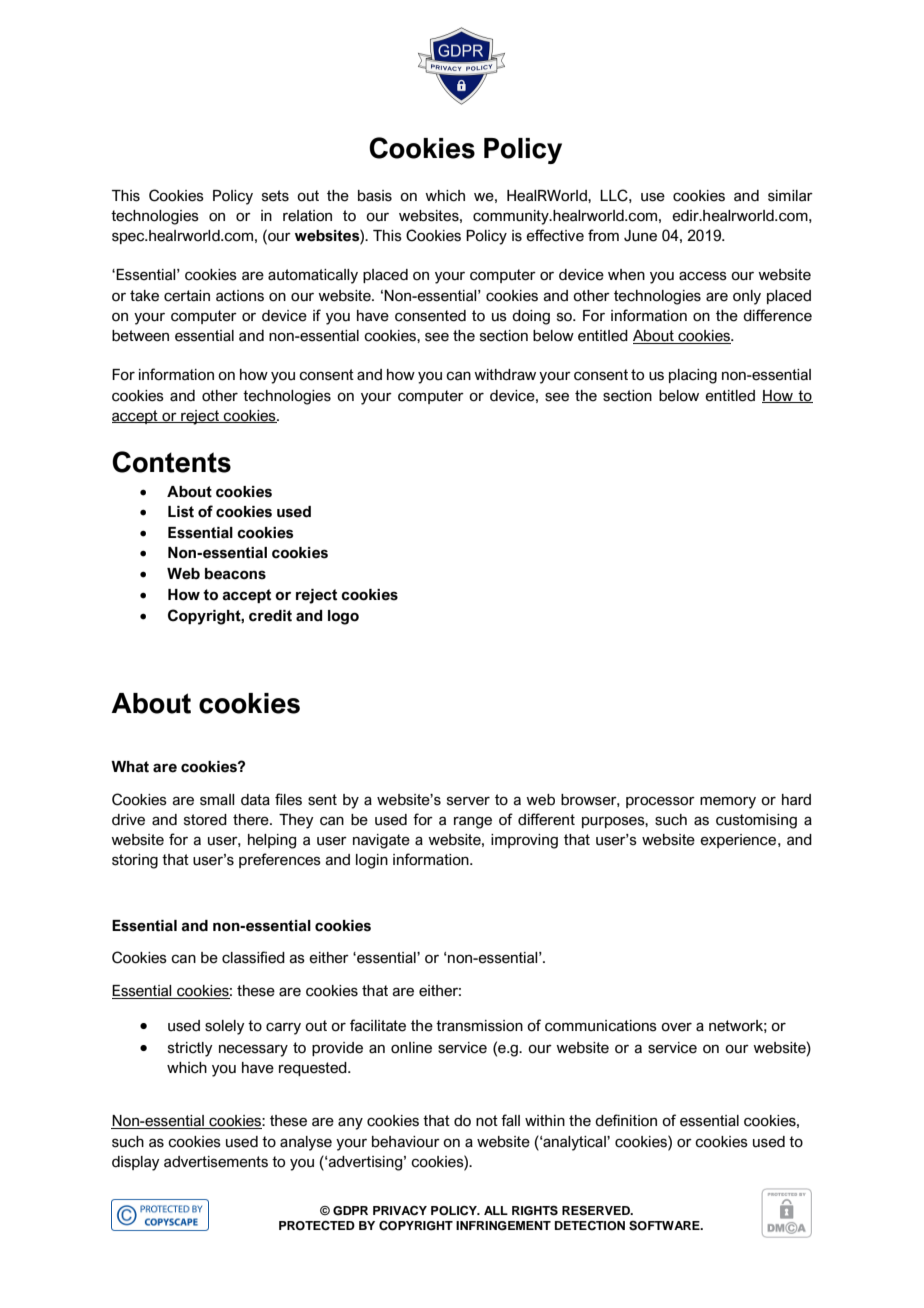 The image size is (924, 1308). Describe the element at coordinates (703, 276) in the image. I see `access` at that location.
